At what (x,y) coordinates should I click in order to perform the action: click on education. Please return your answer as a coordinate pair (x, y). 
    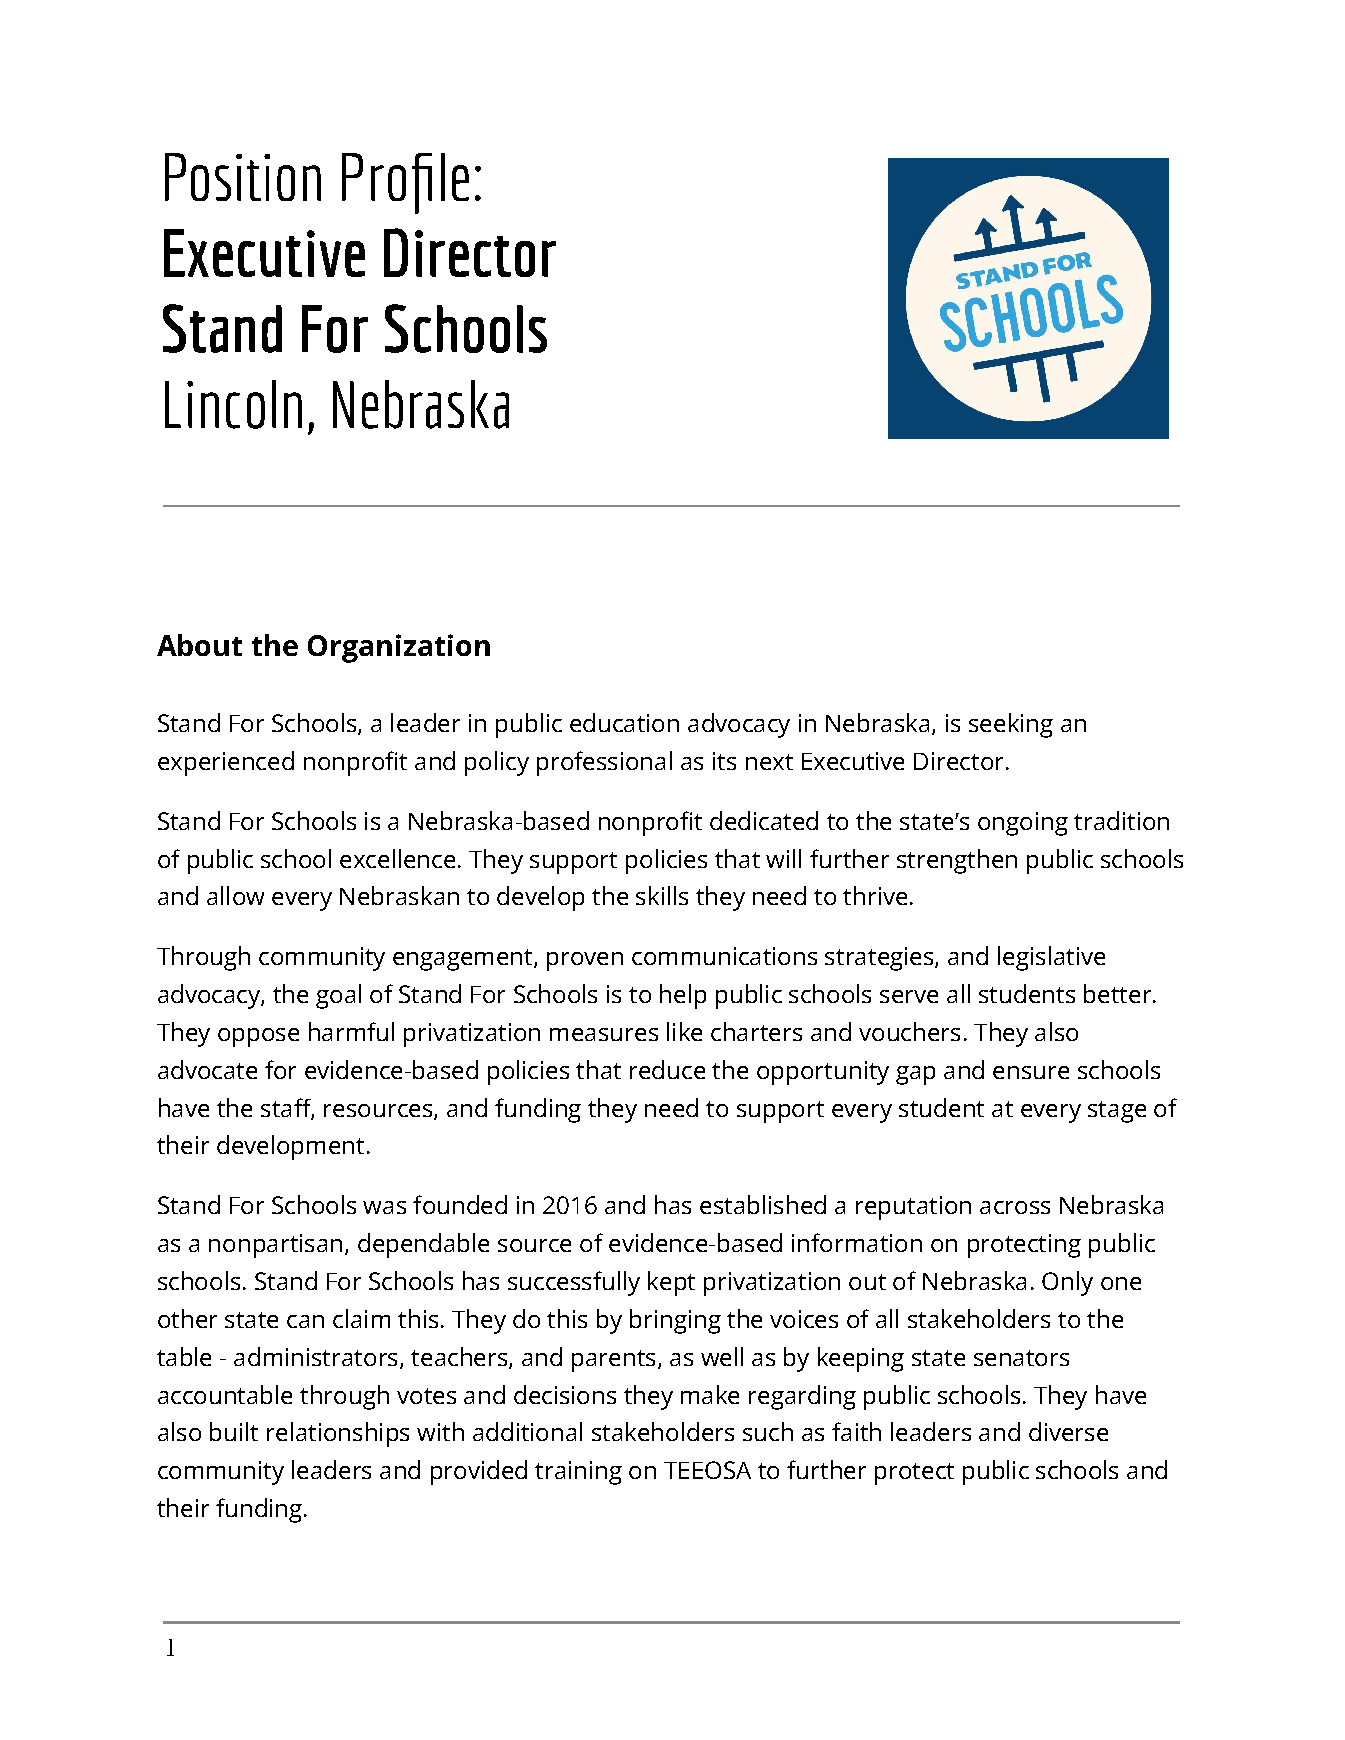
    Looking at the image, I should click on (624, 722).
